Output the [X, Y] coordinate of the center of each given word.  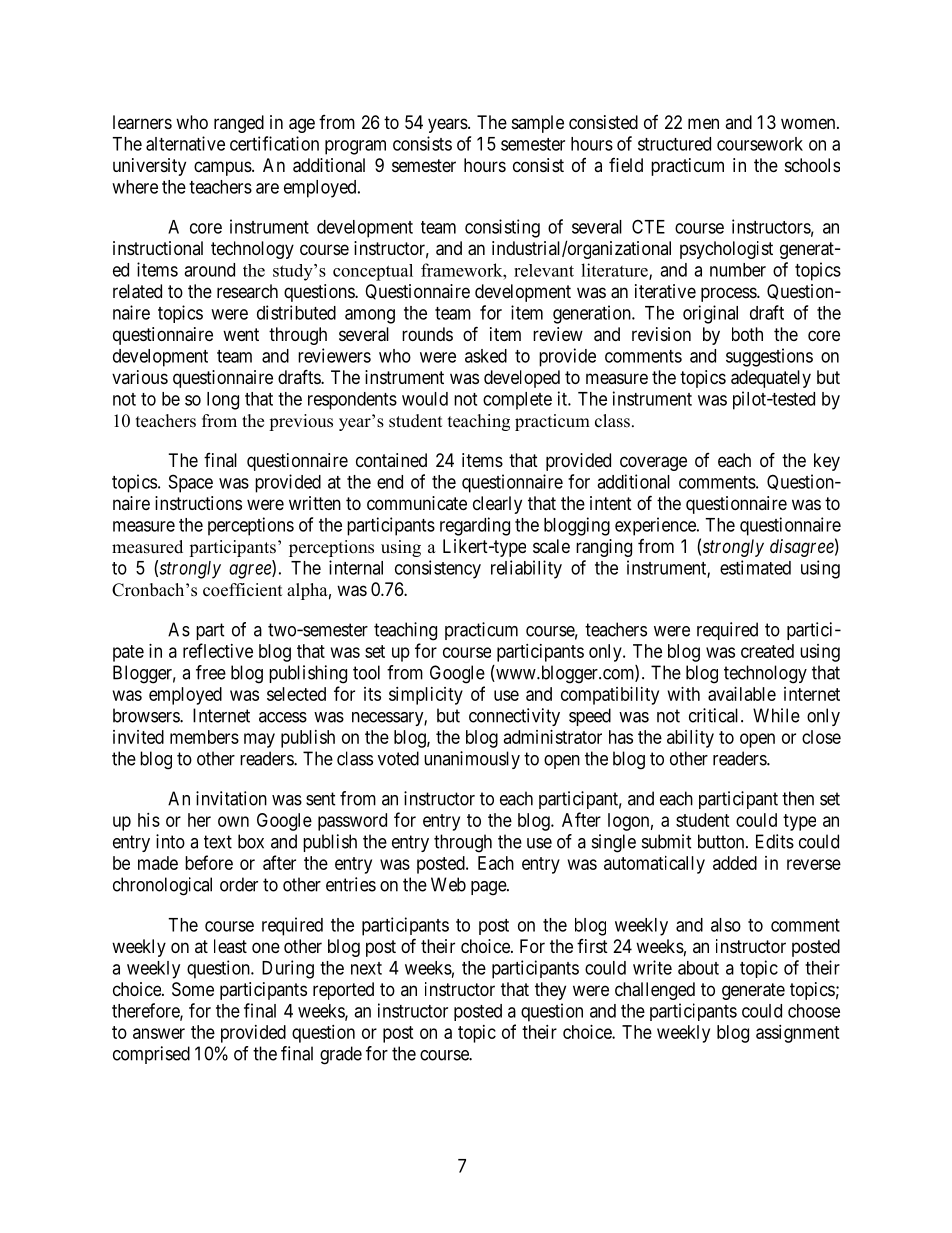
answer [159, 1033]
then [798, 798]
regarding [475, 526]
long [223, 401]
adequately [771, 379]
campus [223, 168]
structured [674, 144]
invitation [231, 798]
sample [538, 124]
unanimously [472, 760]
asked [486, 356]
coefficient [242, 590]
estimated [755, 567]
